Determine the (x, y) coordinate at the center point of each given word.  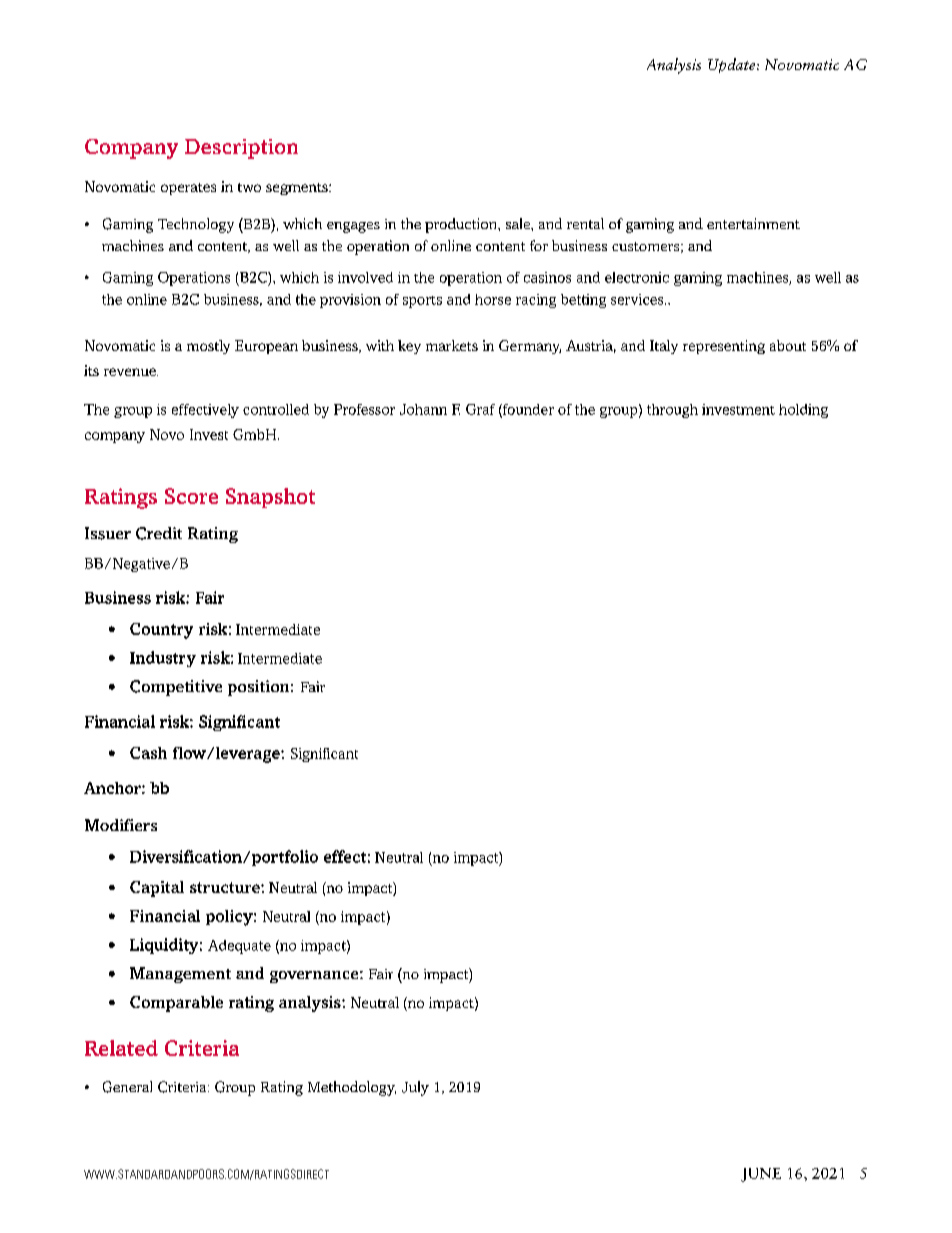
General (127, 1087)
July (415, 1088)
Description (241, 149)
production (462, 225)
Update (733, 65)
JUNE (761, 1175)
